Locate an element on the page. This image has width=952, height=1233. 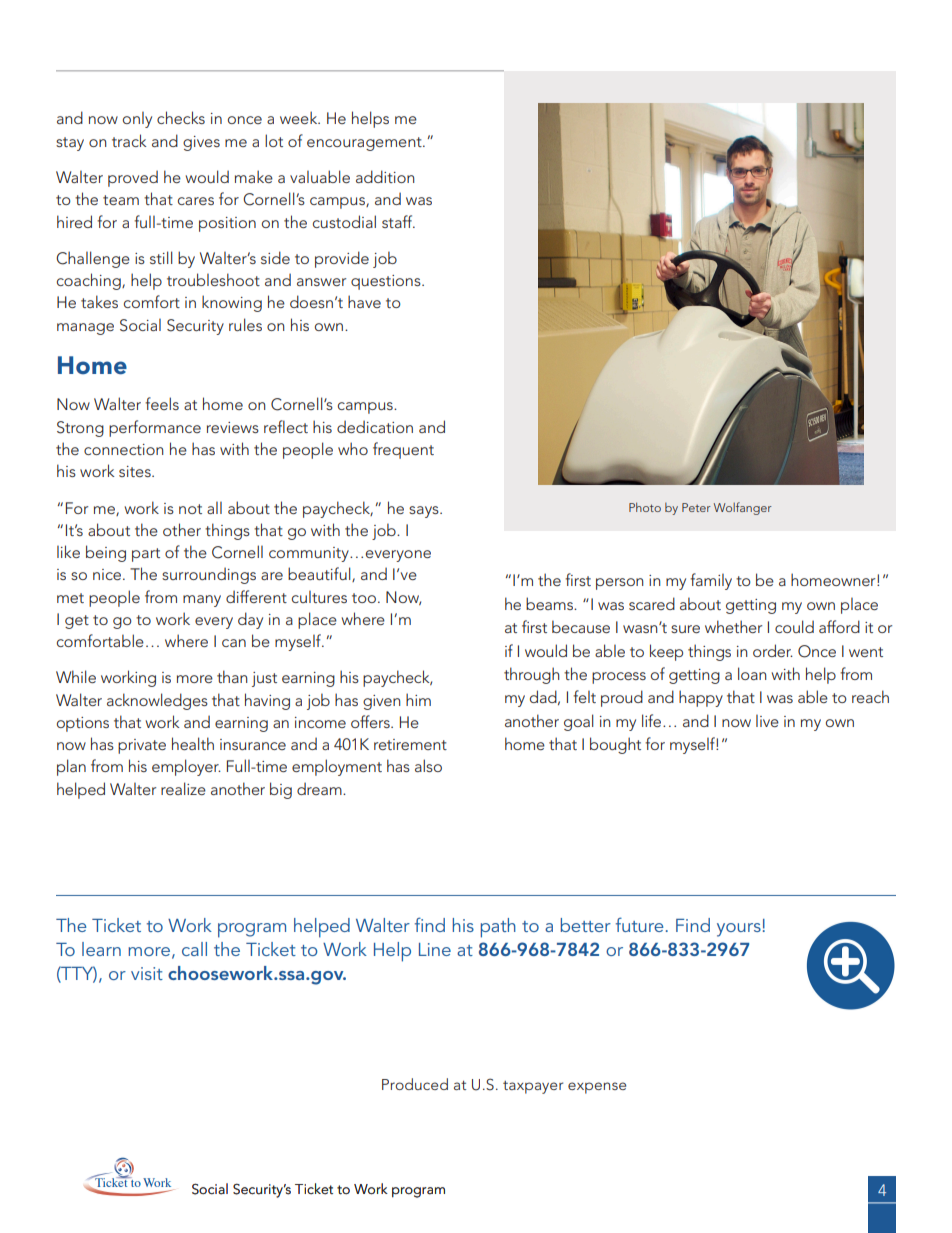
staff is located at coordinates (398, 221).
